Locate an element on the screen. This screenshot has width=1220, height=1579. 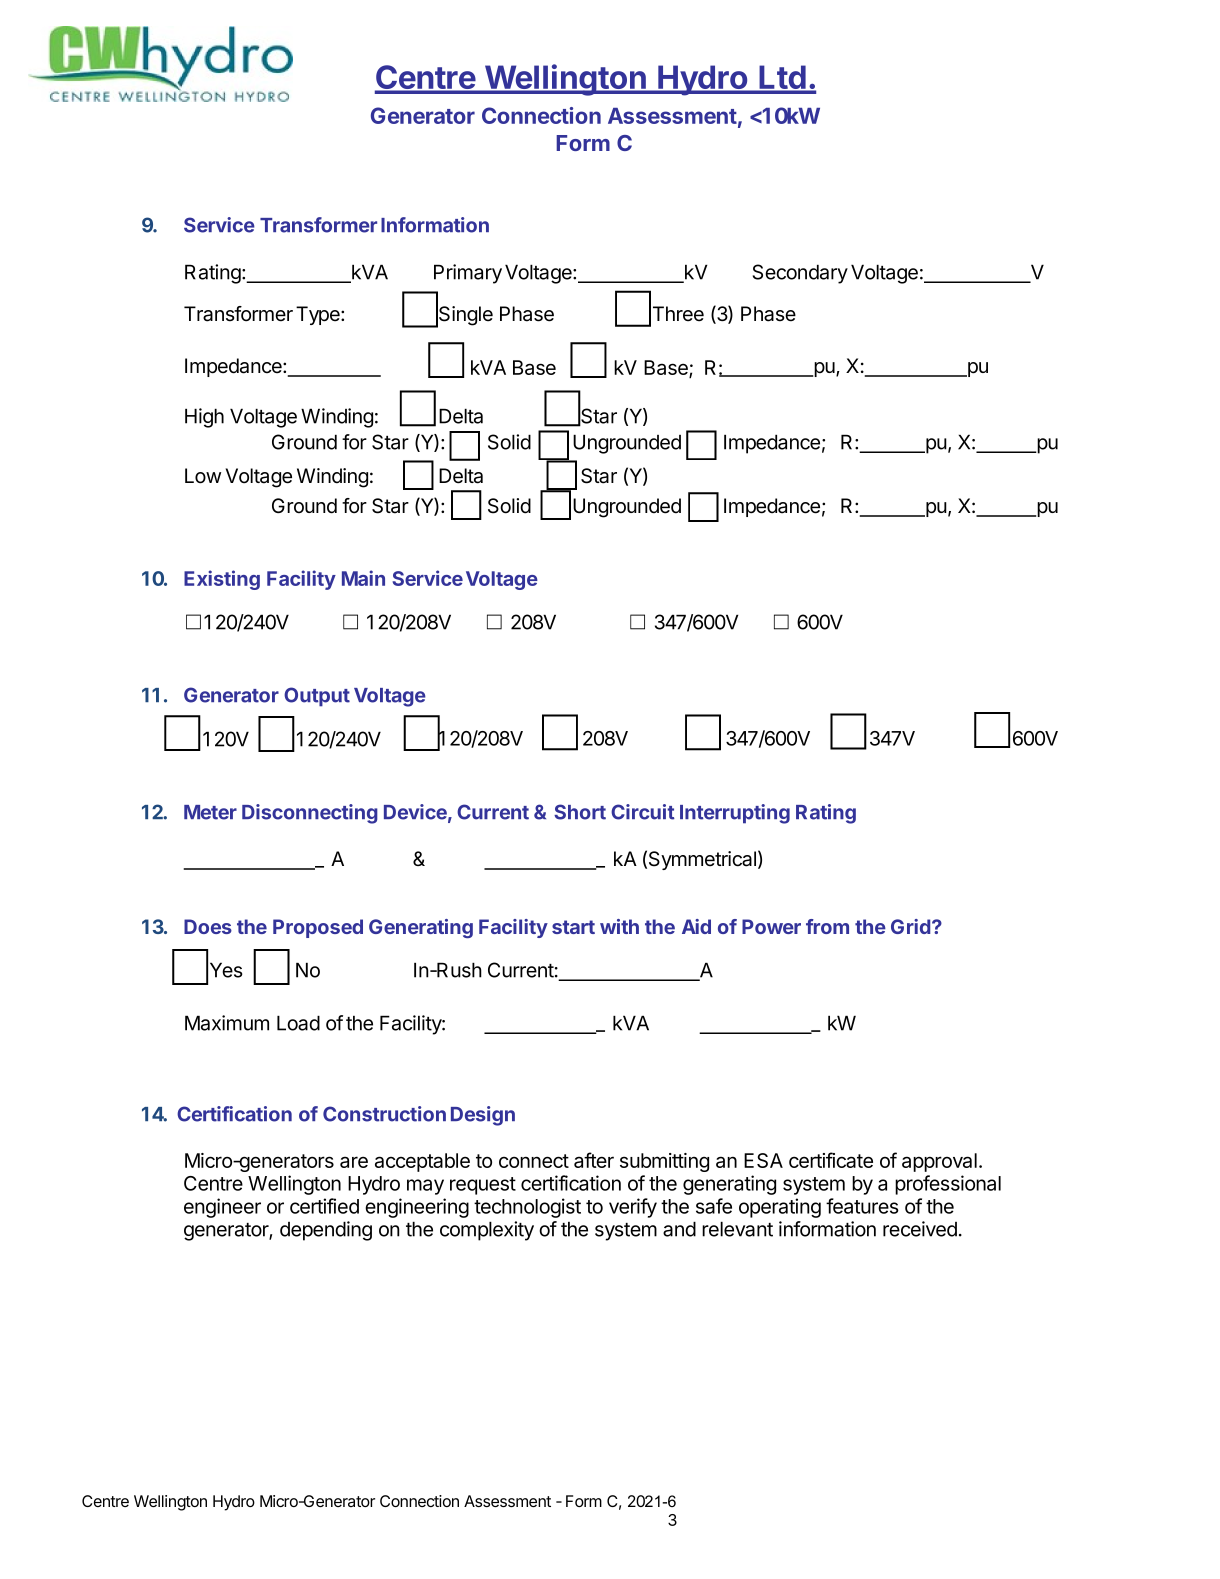
from is located at coordinates (827, 926).
